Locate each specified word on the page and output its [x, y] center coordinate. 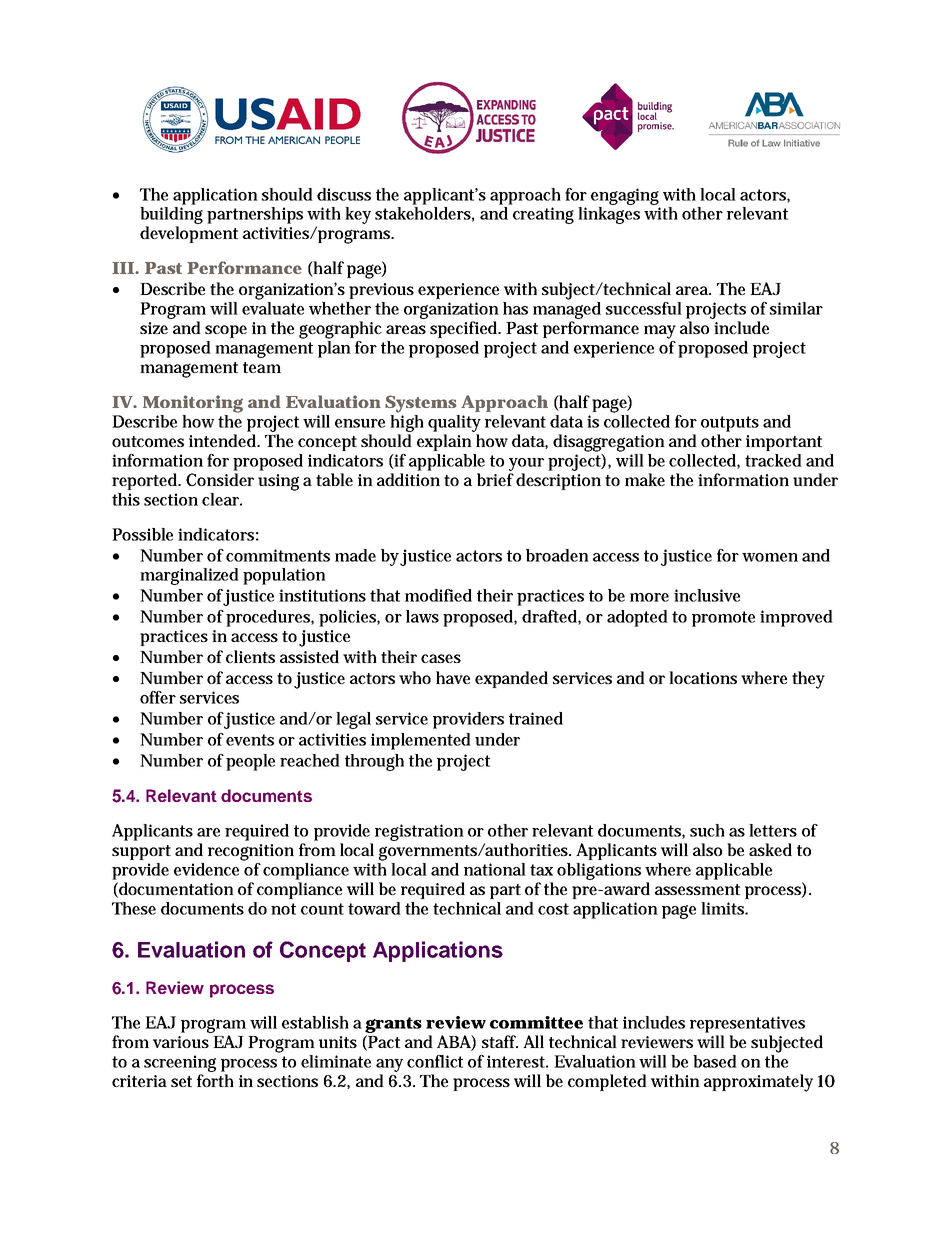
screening [180, 1065]
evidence [208, 868]
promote [723, 619]
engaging [625, 196]
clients [250, 656]
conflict [435, 1061]
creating [543, 215]
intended [224, 440]
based [715, 1061]
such [707, 830]
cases [441, 658]
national [495, 869]
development [189, 234]
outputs [730, 424]
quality [454, 423]
